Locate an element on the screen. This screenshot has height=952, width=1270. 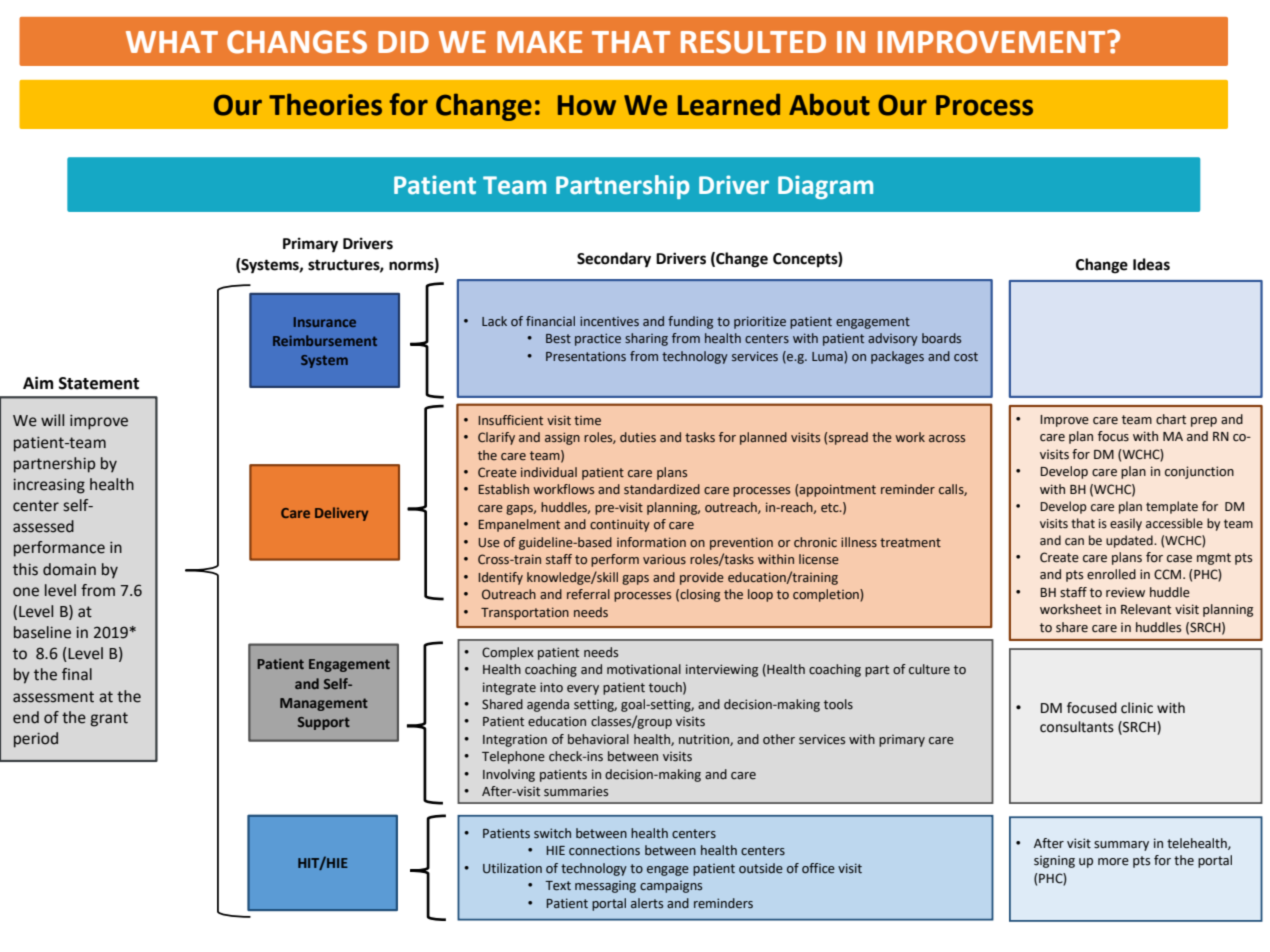
About is located at coordinates (829, 105).
